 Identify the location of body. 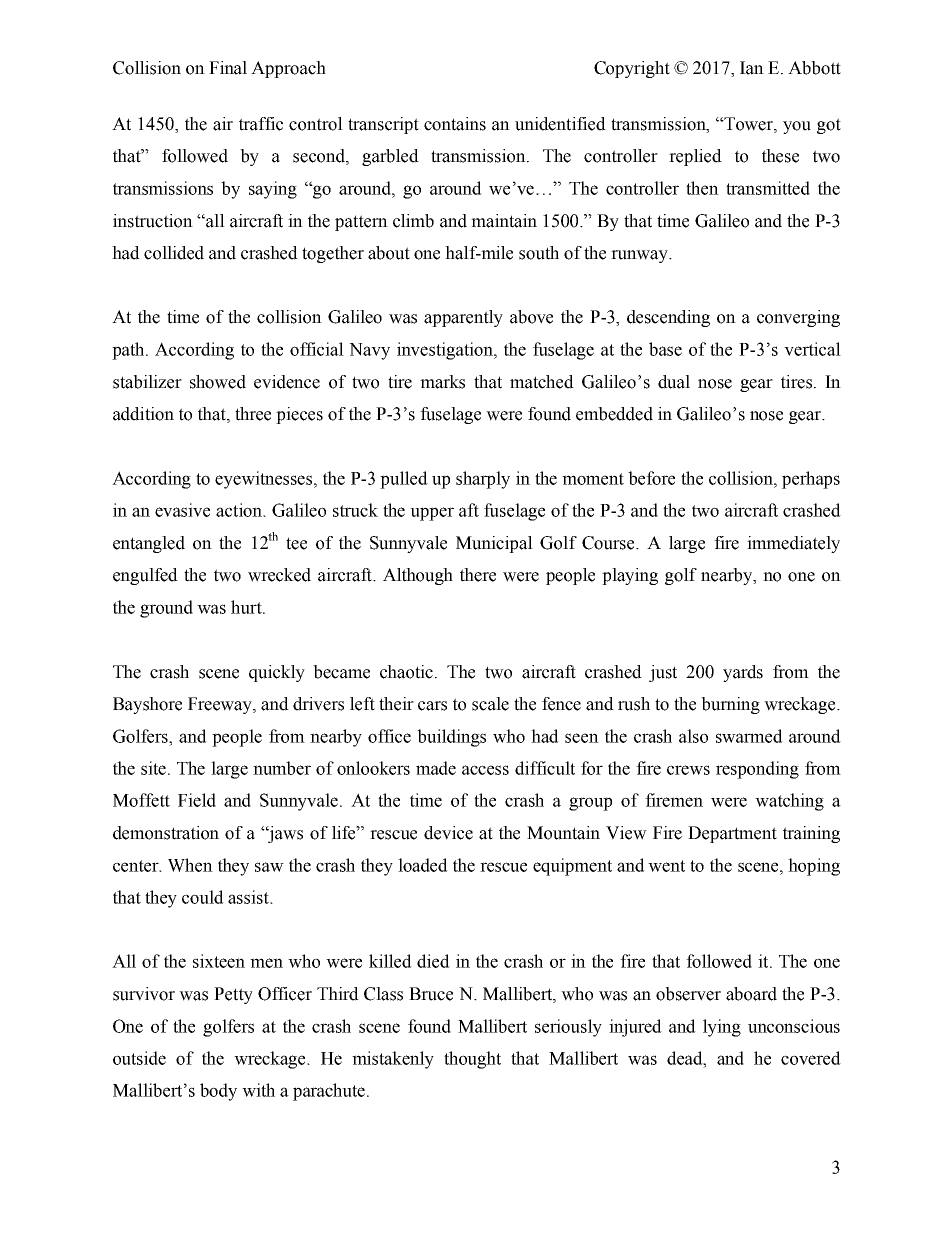
(218, 1092).
